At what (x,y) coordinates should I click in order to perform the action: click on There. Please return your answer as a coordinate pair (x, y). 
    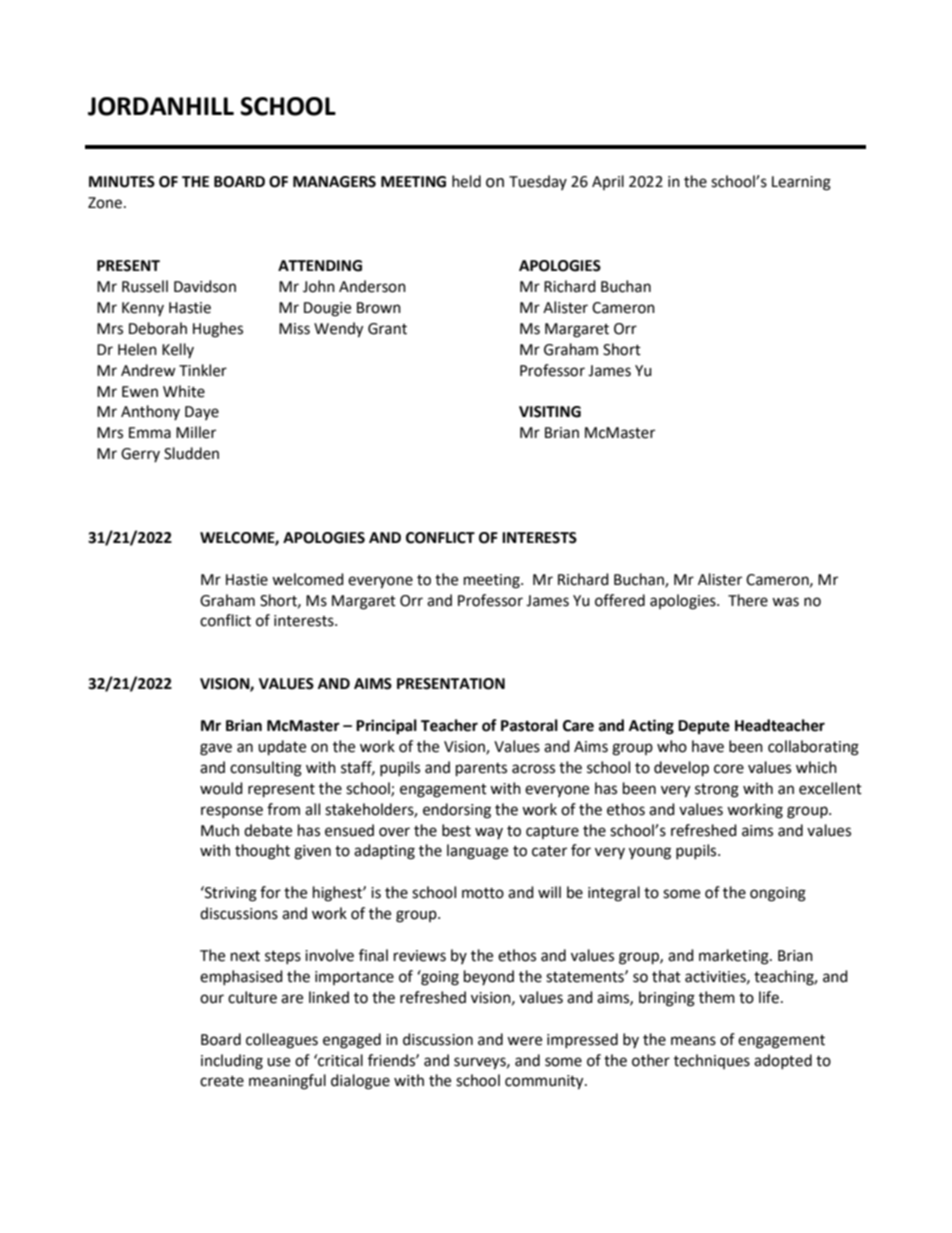
    Looking at the image, I should click on (748, 600).
